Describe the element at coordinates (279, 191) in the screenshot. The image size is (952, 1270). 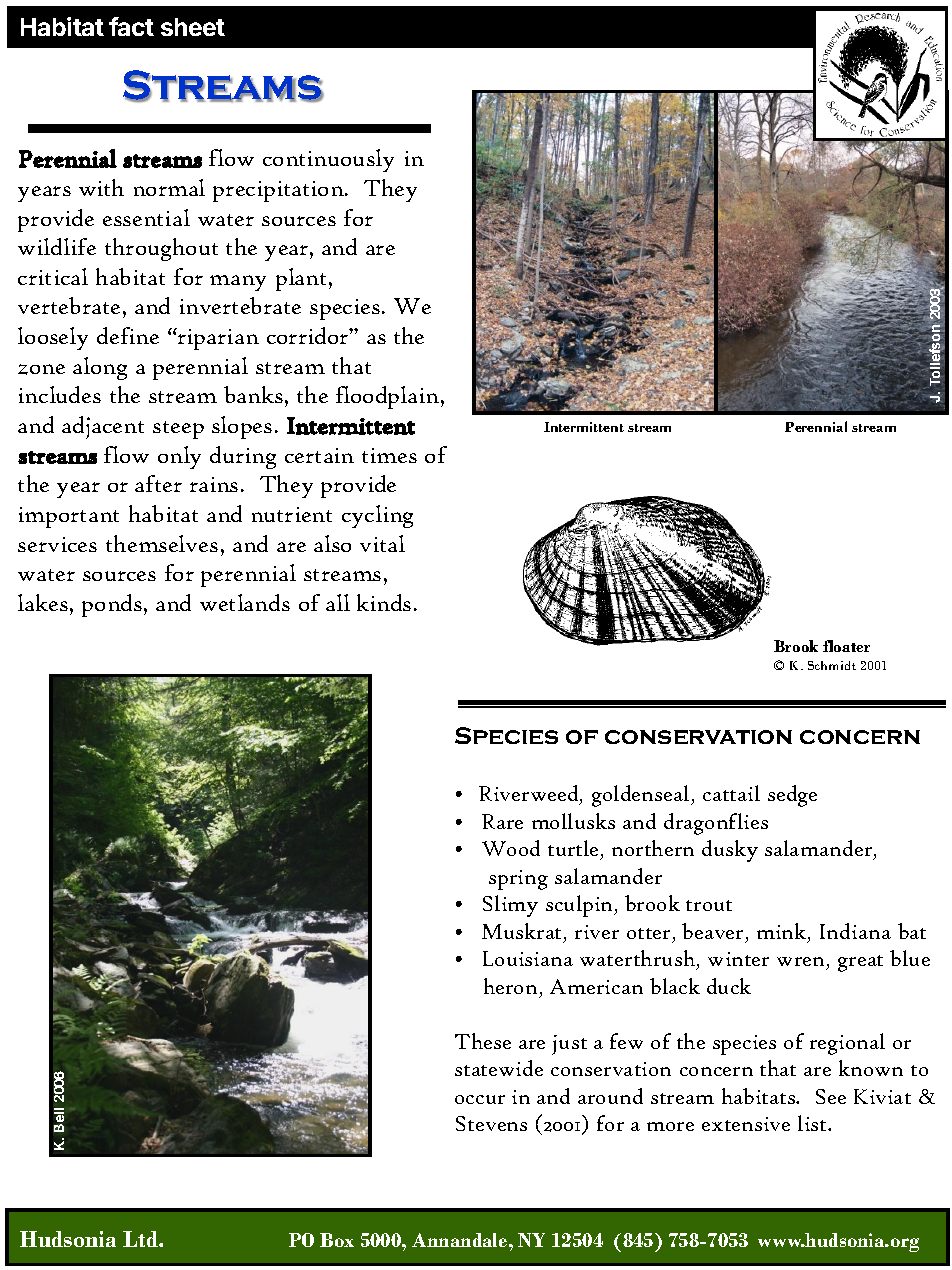
I see `precipitation` at that location.
